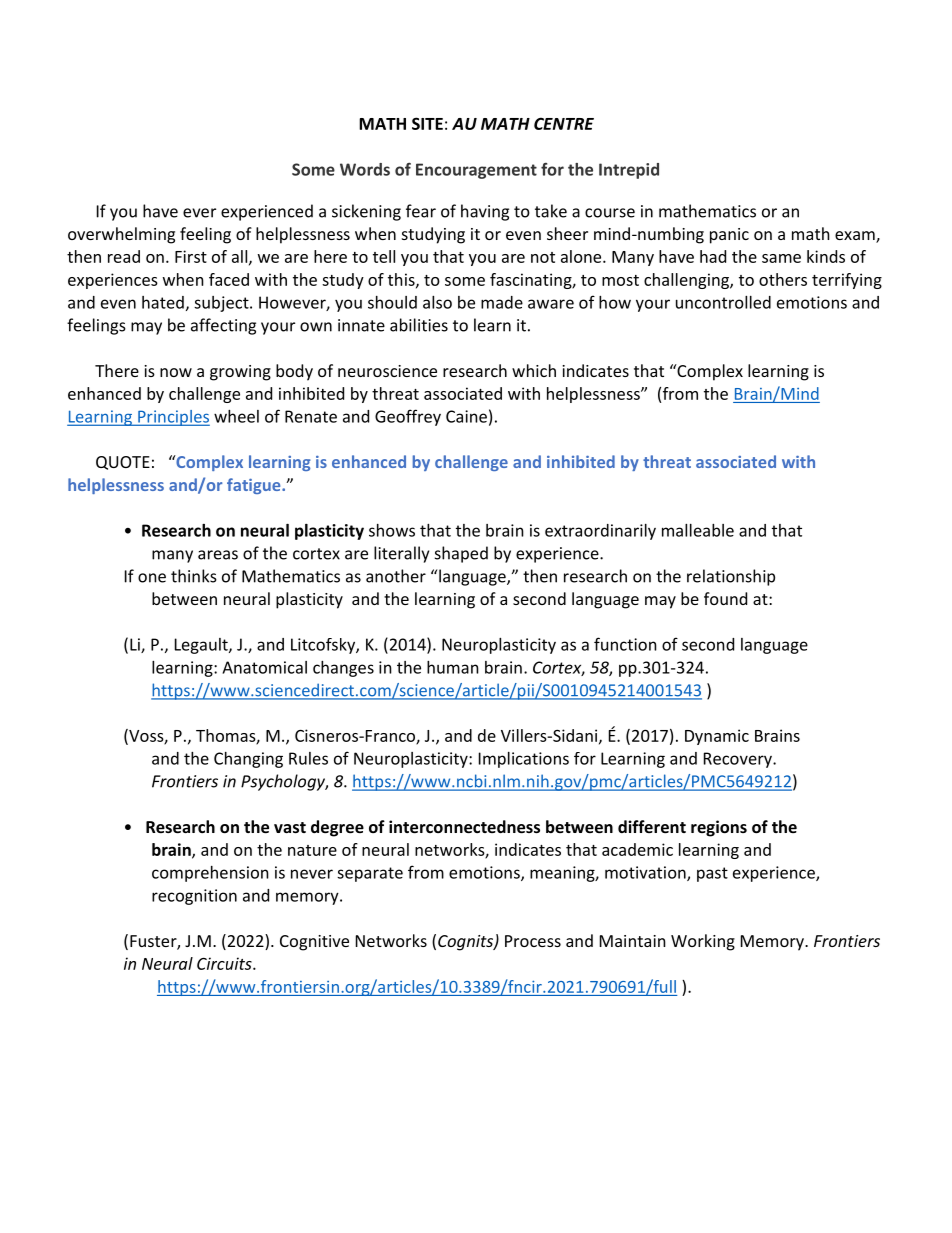 This image has height=1233, width=952. What do you see at coordinates (476, 171) in the image?
I see `Encouragement` at bounding box center [476, 171].
